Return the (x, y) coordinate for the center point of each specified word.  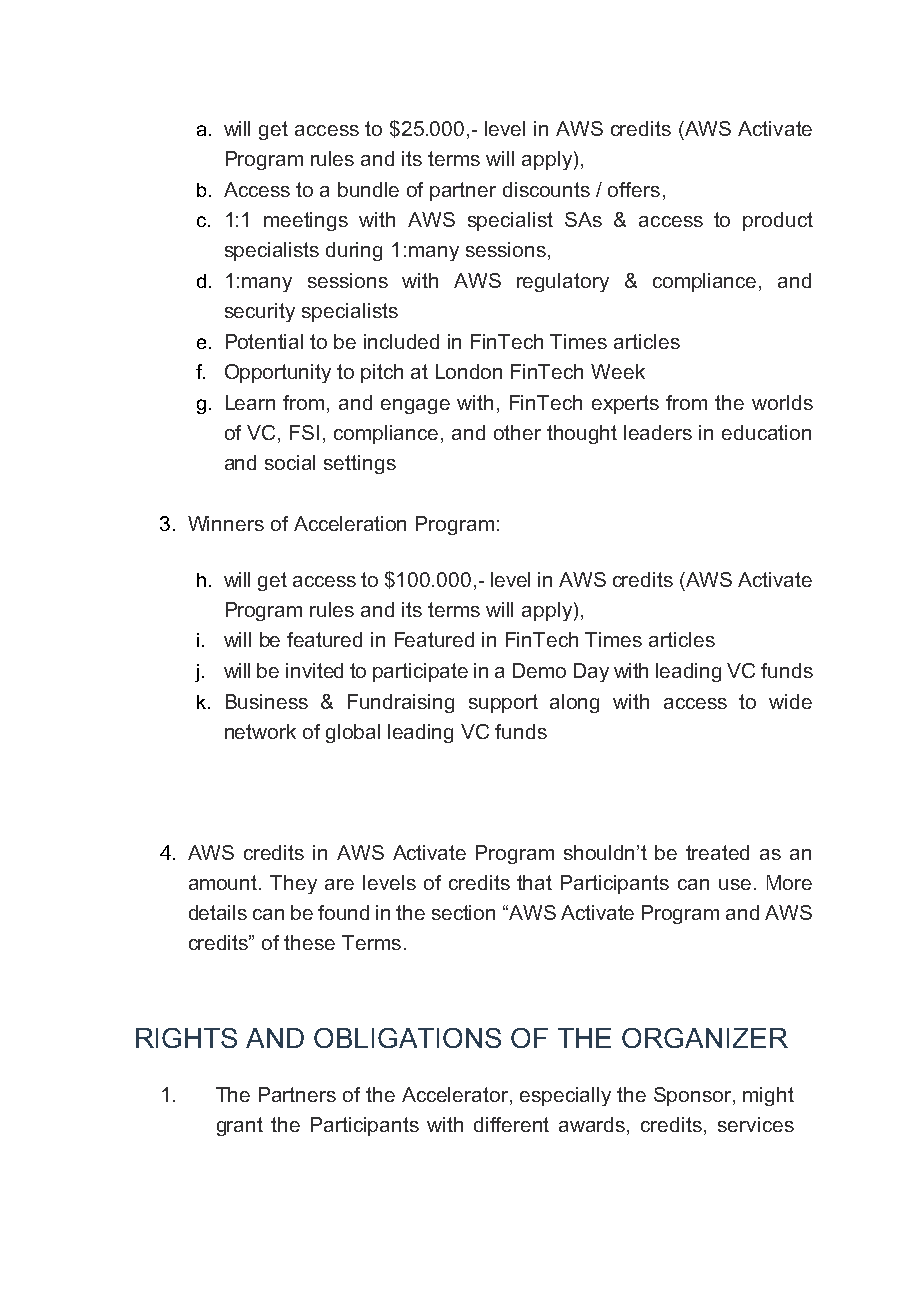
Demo (539, 670)
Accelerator (456, 1096)
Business (267, 701)
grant (240, 1126)
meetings (306, 221)
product (778, 221)
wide (790, 701)
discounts (546, 189)
